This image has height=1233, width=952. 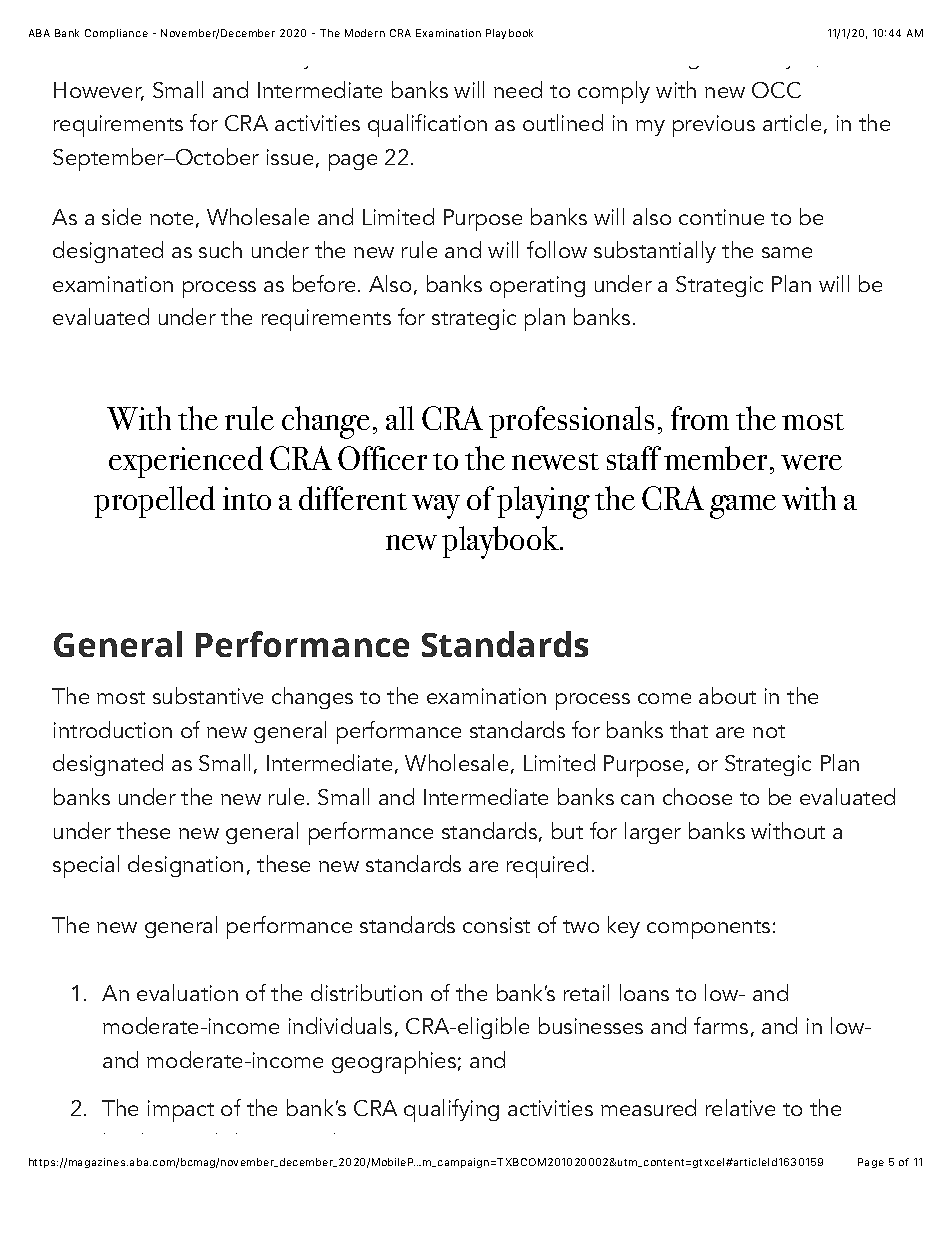 What do you see at coordinates (740, 1107) in the image?
I see `relative` at bounding box center [740, 1107].
